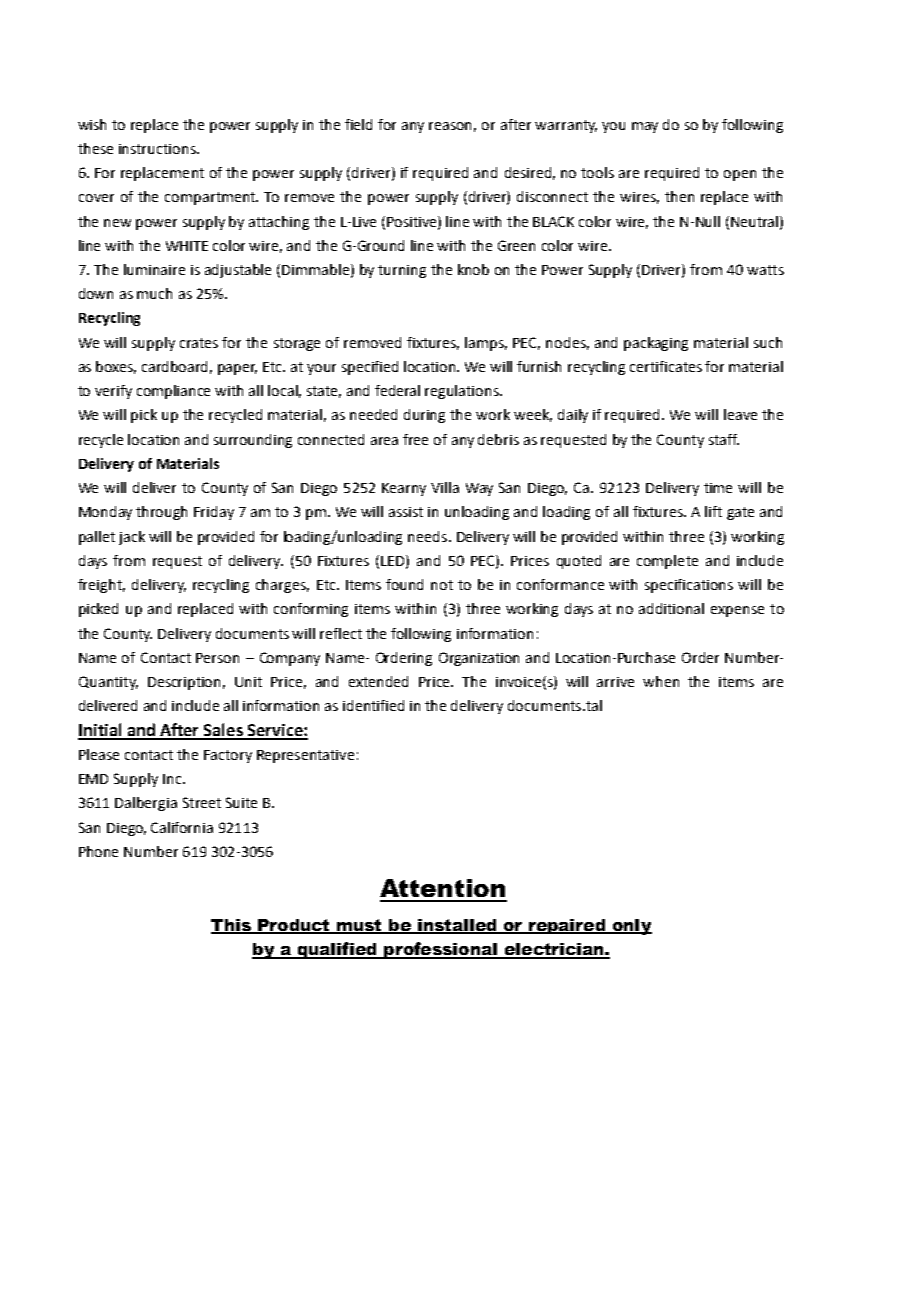 The width and height of the document is (924, 1308). Describe the element at coordinates (661, 681) in the document. I see `when` at that location.
